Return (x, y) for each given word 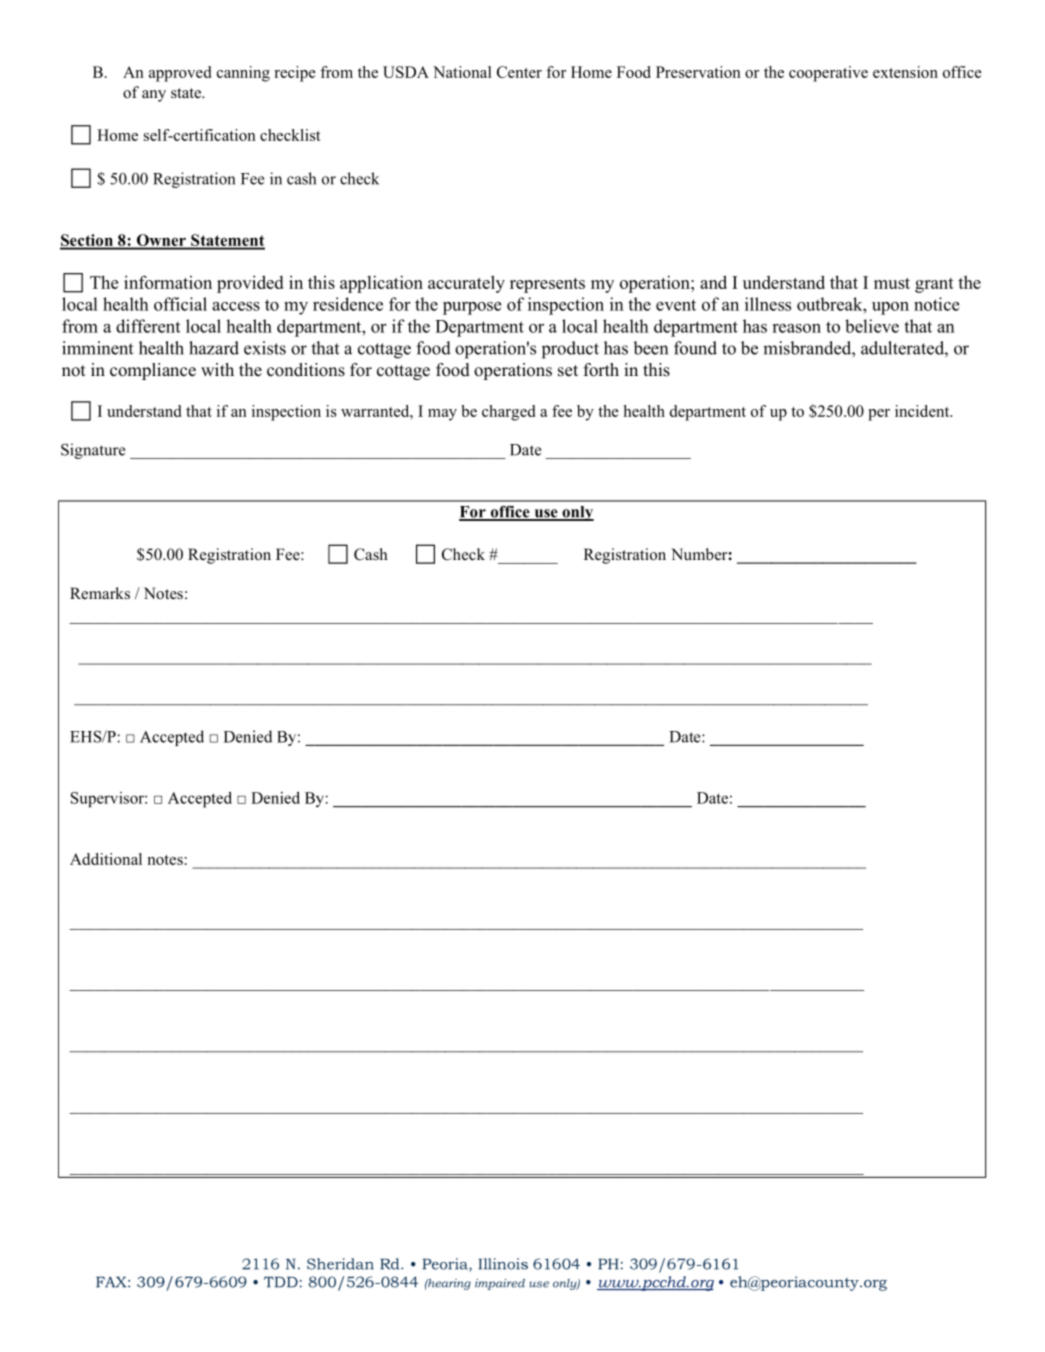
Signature (93, 451)
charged (508, 413)
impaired (500, 1284)
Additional (106, 859)
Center (519, 72)
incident (923, 411)
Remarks (100, 593)
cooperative (828, 74)
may (442, 415)
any (154, 96)
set (568, 371)
